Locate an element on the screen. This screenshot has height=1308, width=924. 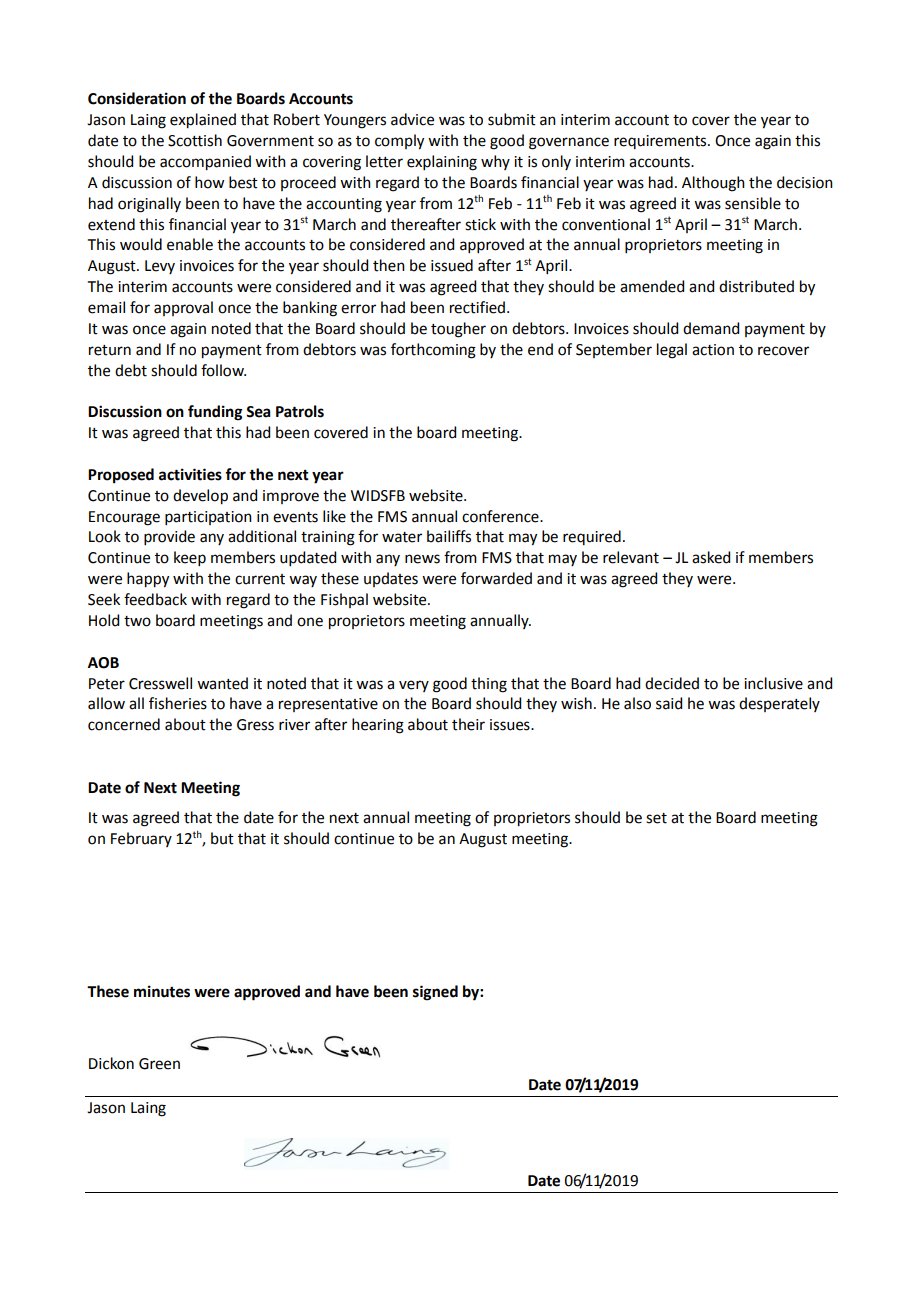
Green is located at coordinates (159, 1064).
